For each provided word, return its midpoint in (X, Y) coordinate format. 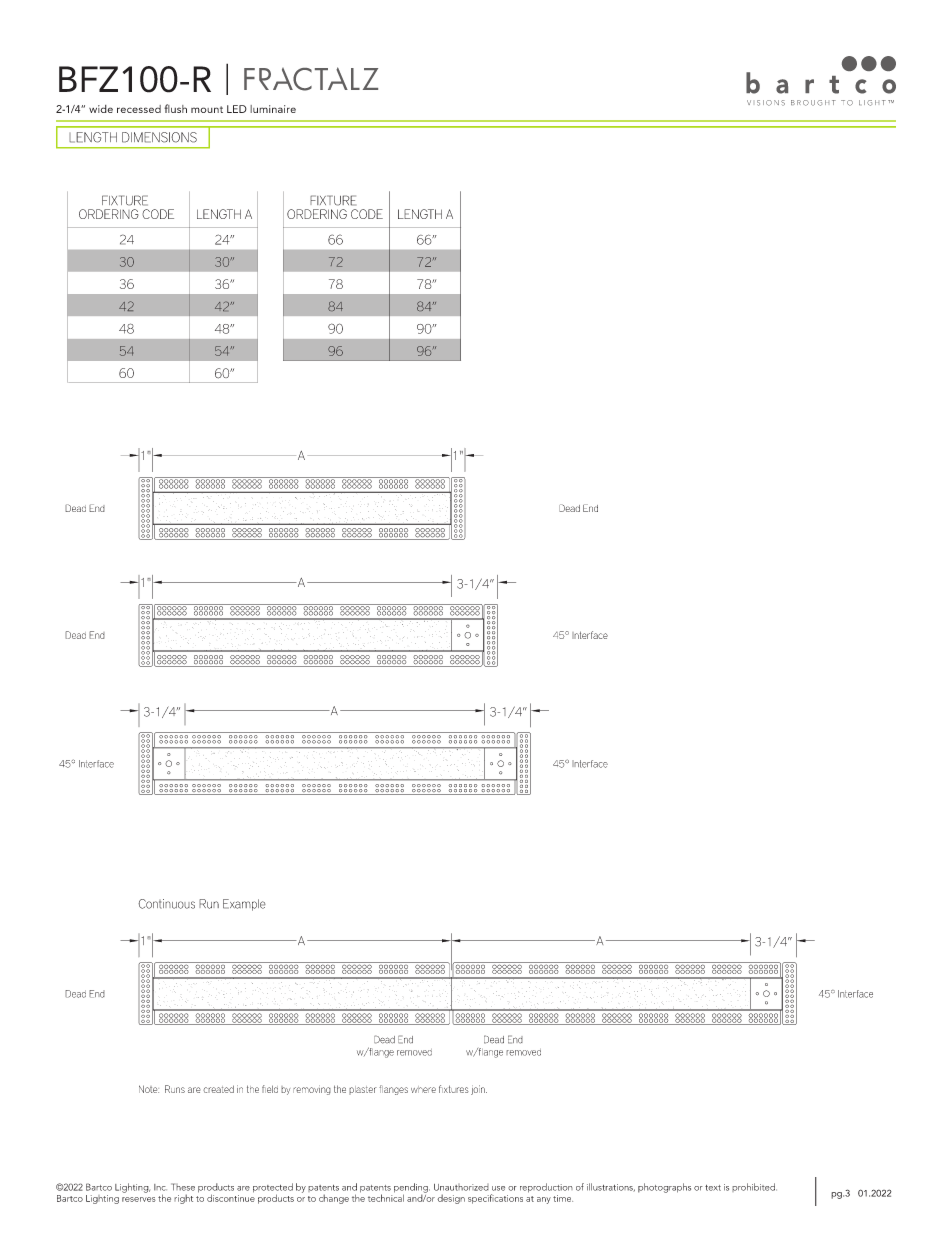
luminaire (273, 109)
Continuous (166, 904)
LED (237, 109)
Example (244, 905)
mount (207, 109)
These (183, 1187)
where (423, 1089)
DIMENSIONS (159, 137)
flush (175, 108)
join (479, 1090)
